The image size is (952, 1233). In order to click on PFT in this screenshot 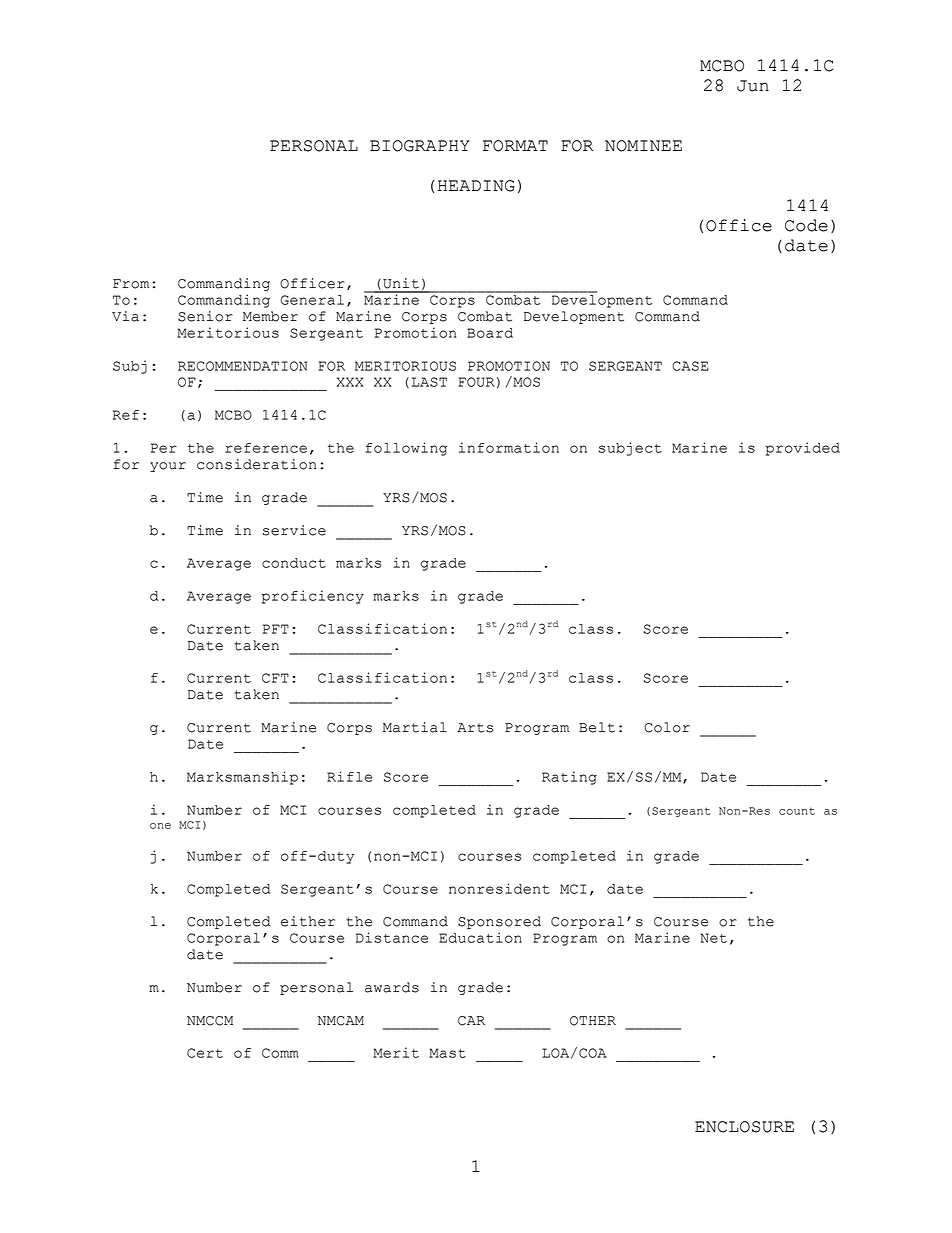, I will do `click(276, 629)`.
